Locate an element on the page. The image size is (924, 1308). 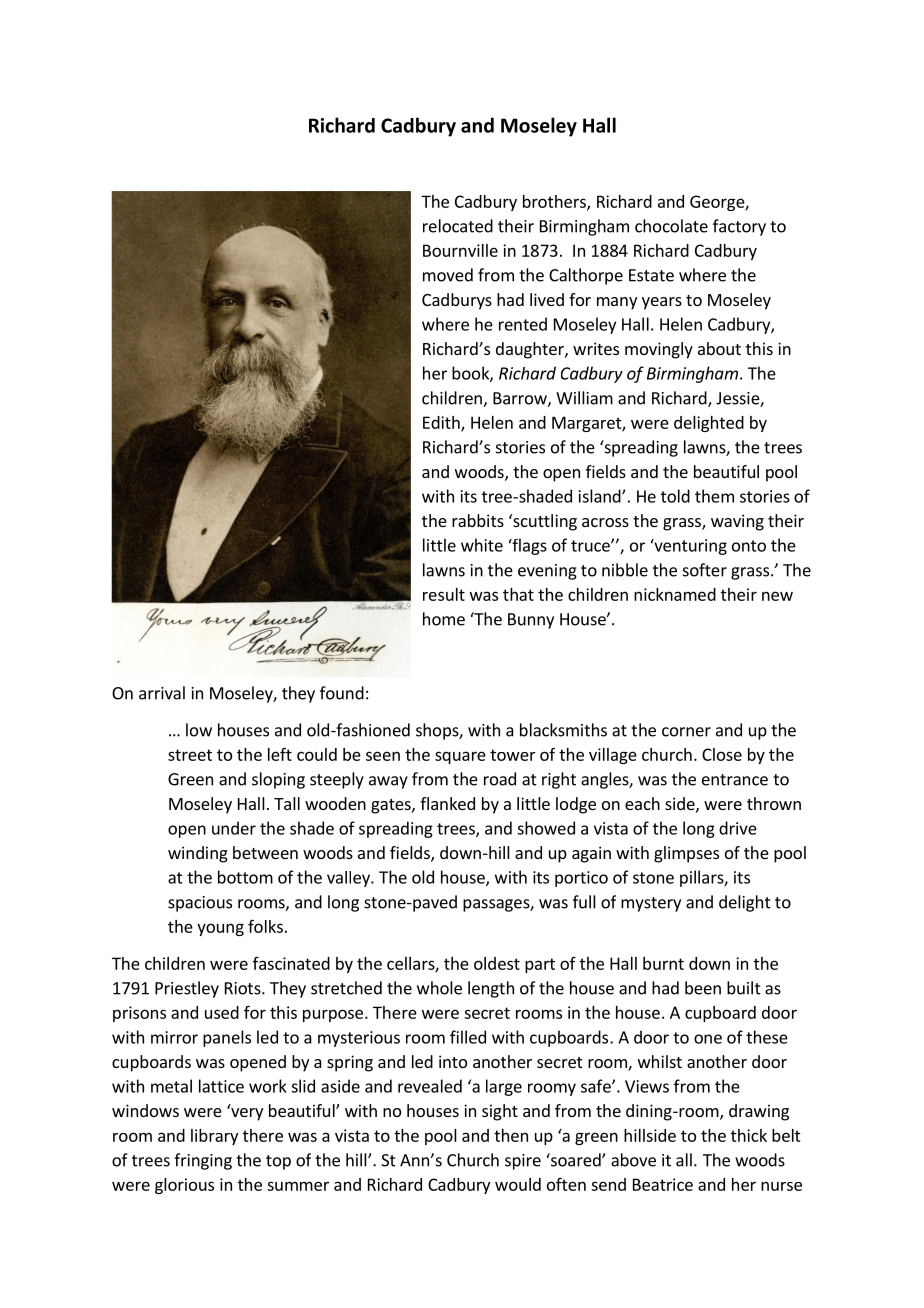
nicknamed is located at coordinates (675, 594).
